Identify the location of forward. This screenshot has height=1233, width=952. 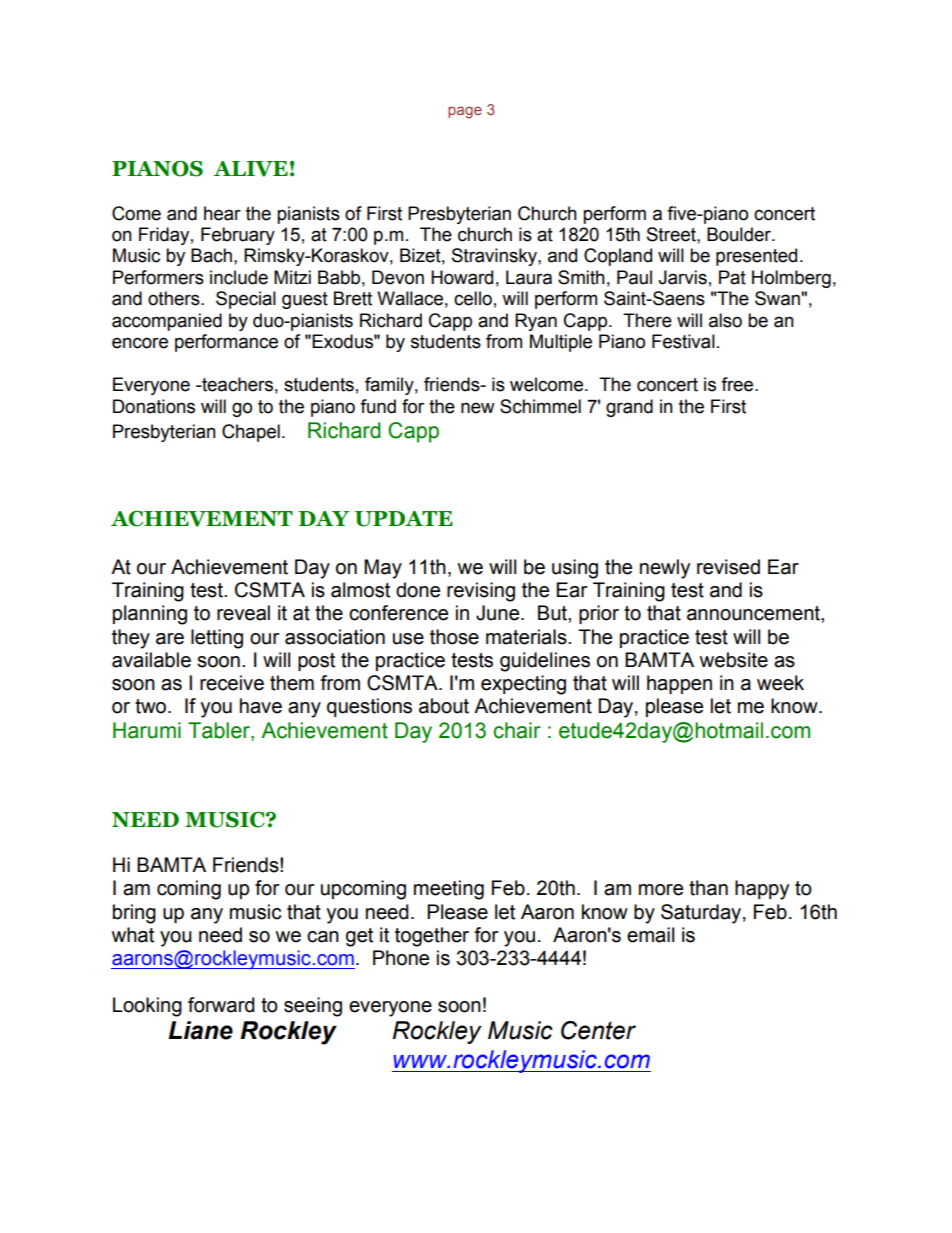
(221, 1005).
